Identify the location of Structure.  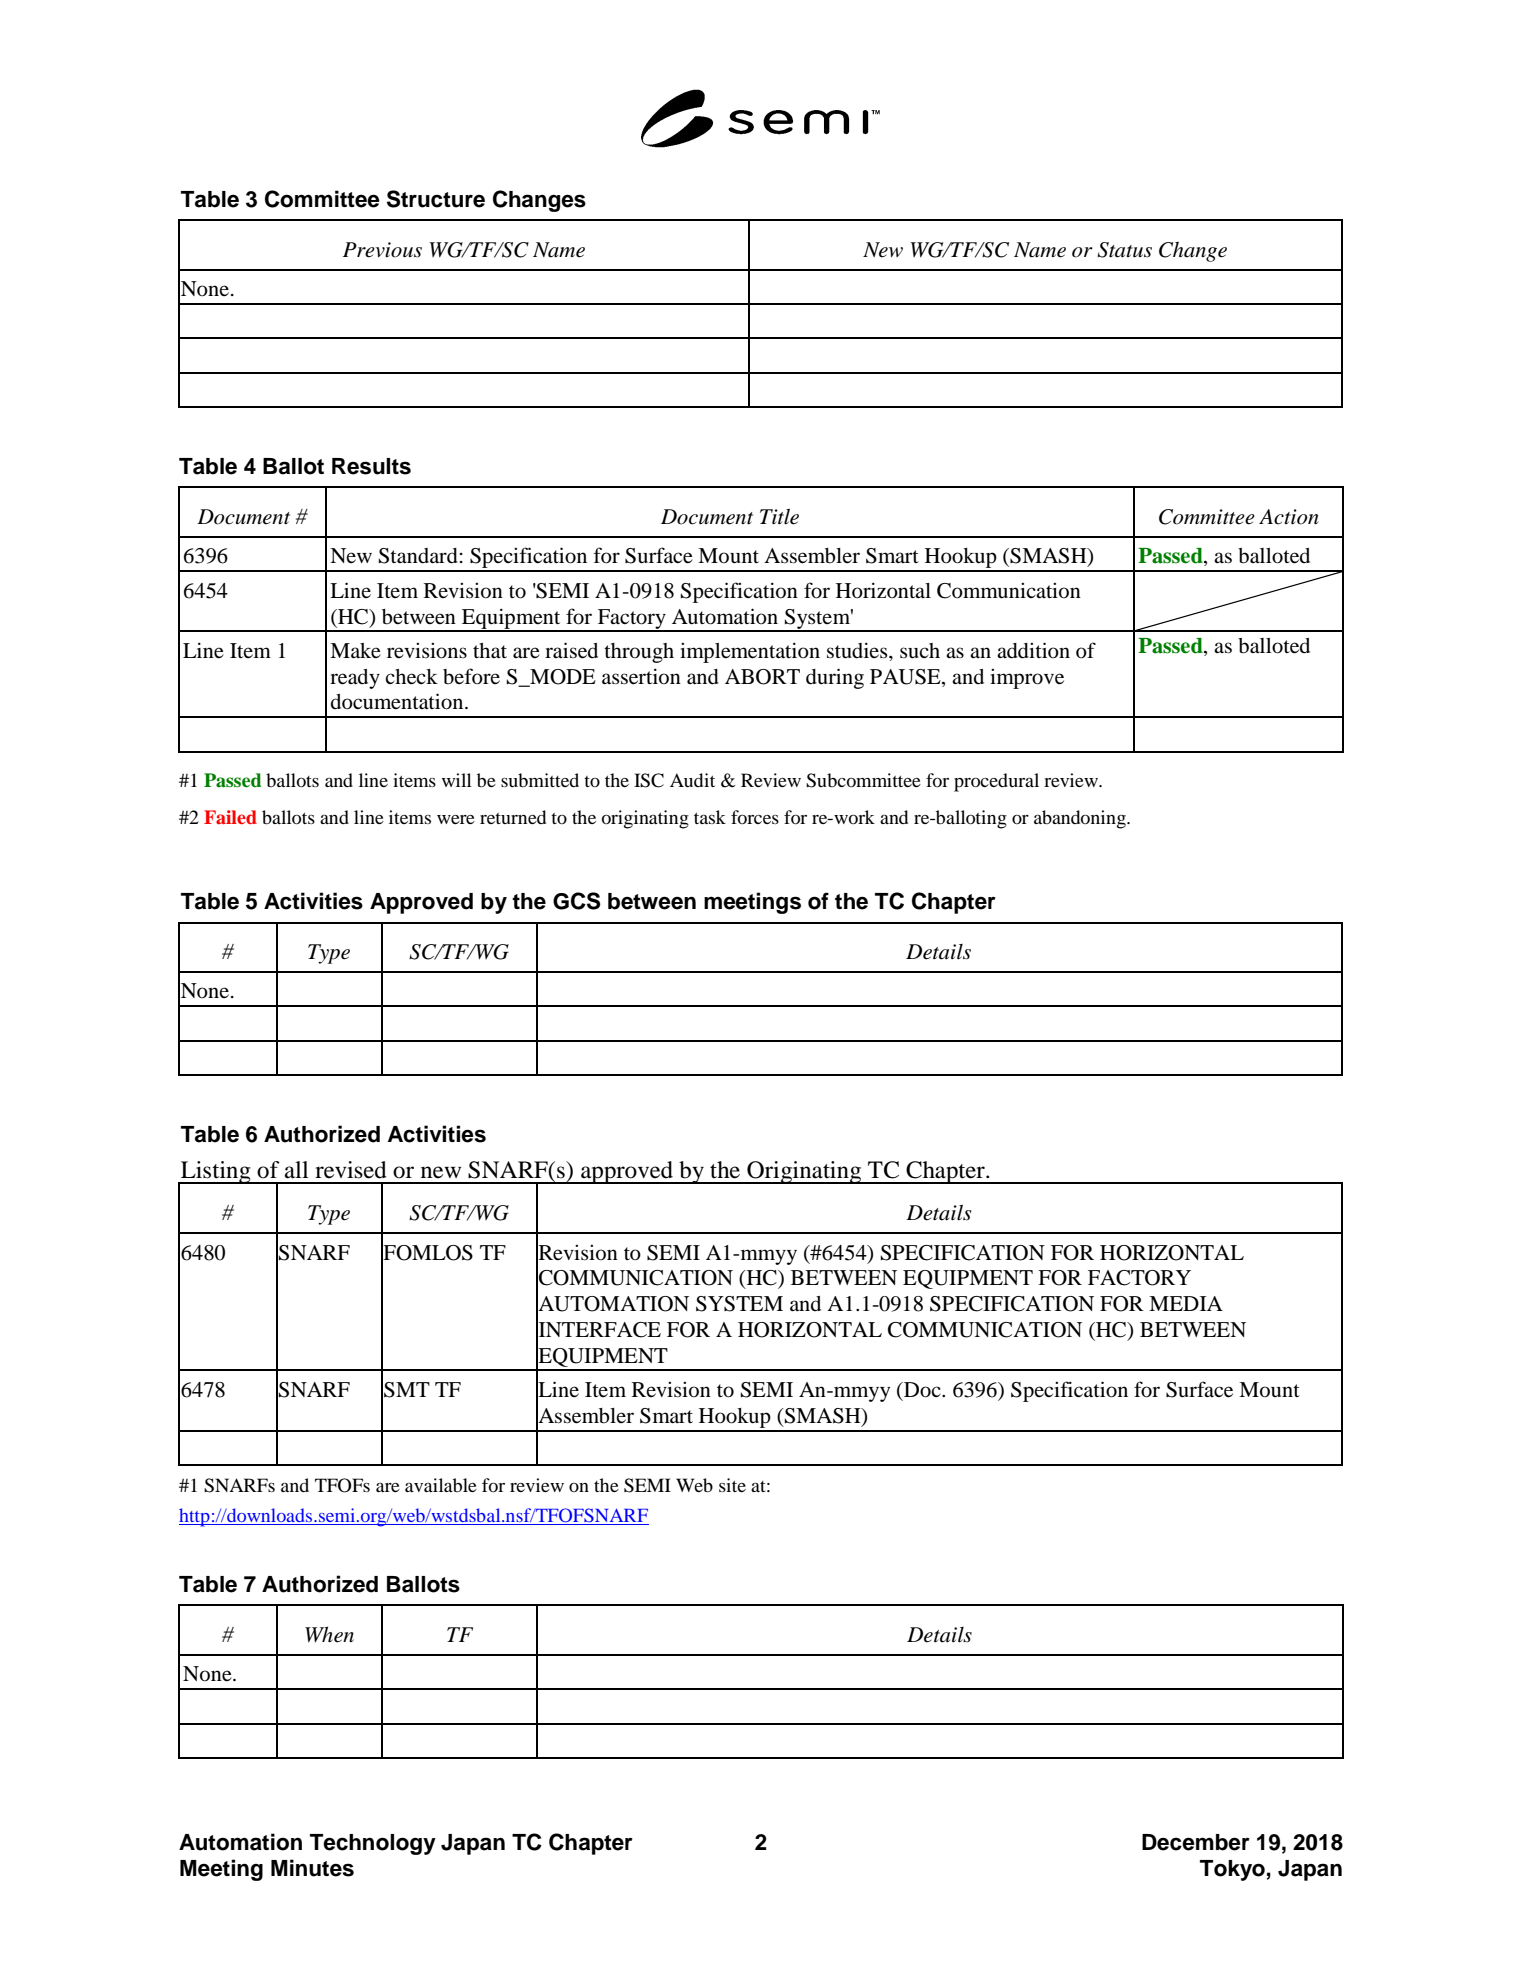
(436, 199).
